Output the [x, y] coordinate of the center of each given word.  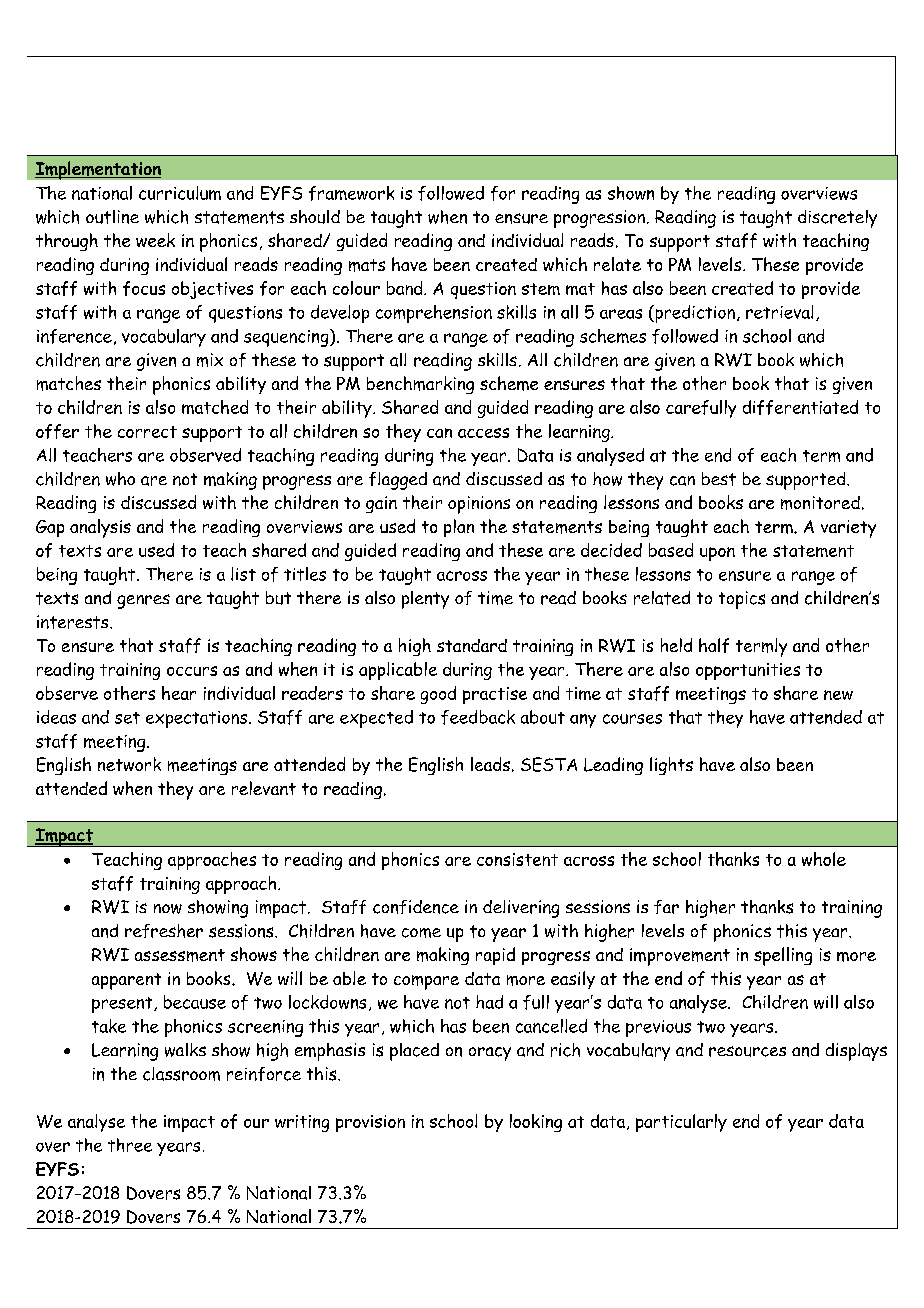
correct [147, 432]
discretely [837, 219]
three [130, 1145]
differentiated [800, 407]
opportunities [748, 671]
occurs [192, 671]
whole [824, 859]
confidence [416, 907]
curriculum [180, 193]
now [168, 909]
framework [351, 193]
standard [472, 645]
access [483, 433]
